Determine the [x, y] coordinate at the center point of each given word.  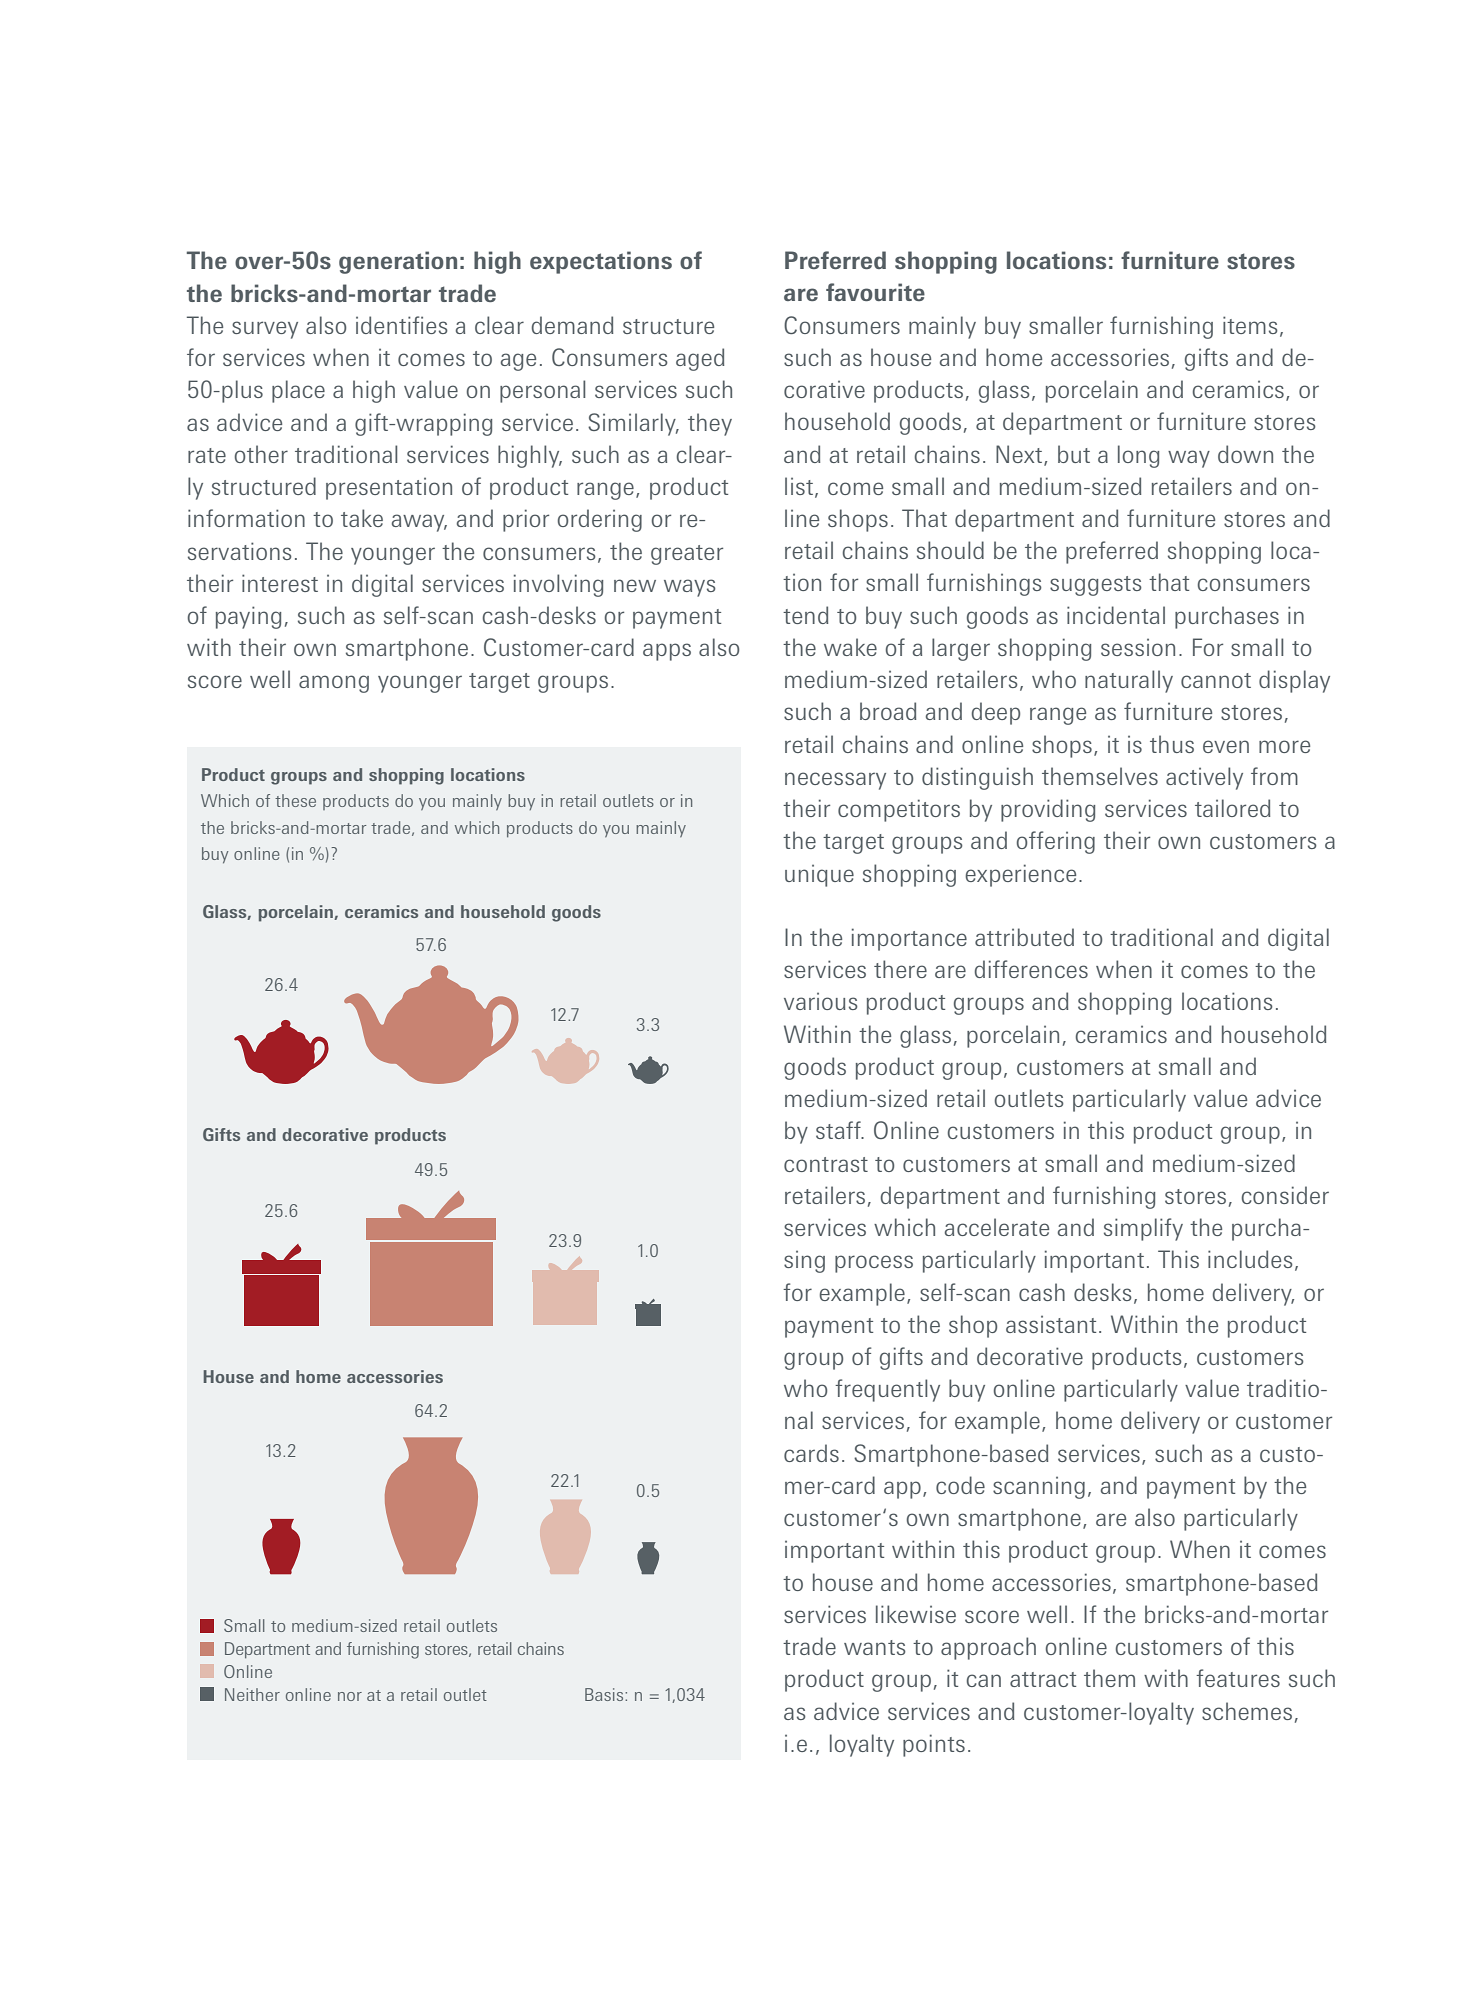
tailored [1232, 808]
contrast [826, 1164]
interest [280, 583]
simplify [1143, 1229]
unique [819, 875]
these [295, 800]
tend [805, 615]
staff [839, 1130]
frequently [887, 1390]
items [1250, 325]
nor [350, 1696]
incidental [1116, 615]
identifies [402, 325]
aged [700, 359]
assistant [1051, 1324]
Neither [252, 1694]
